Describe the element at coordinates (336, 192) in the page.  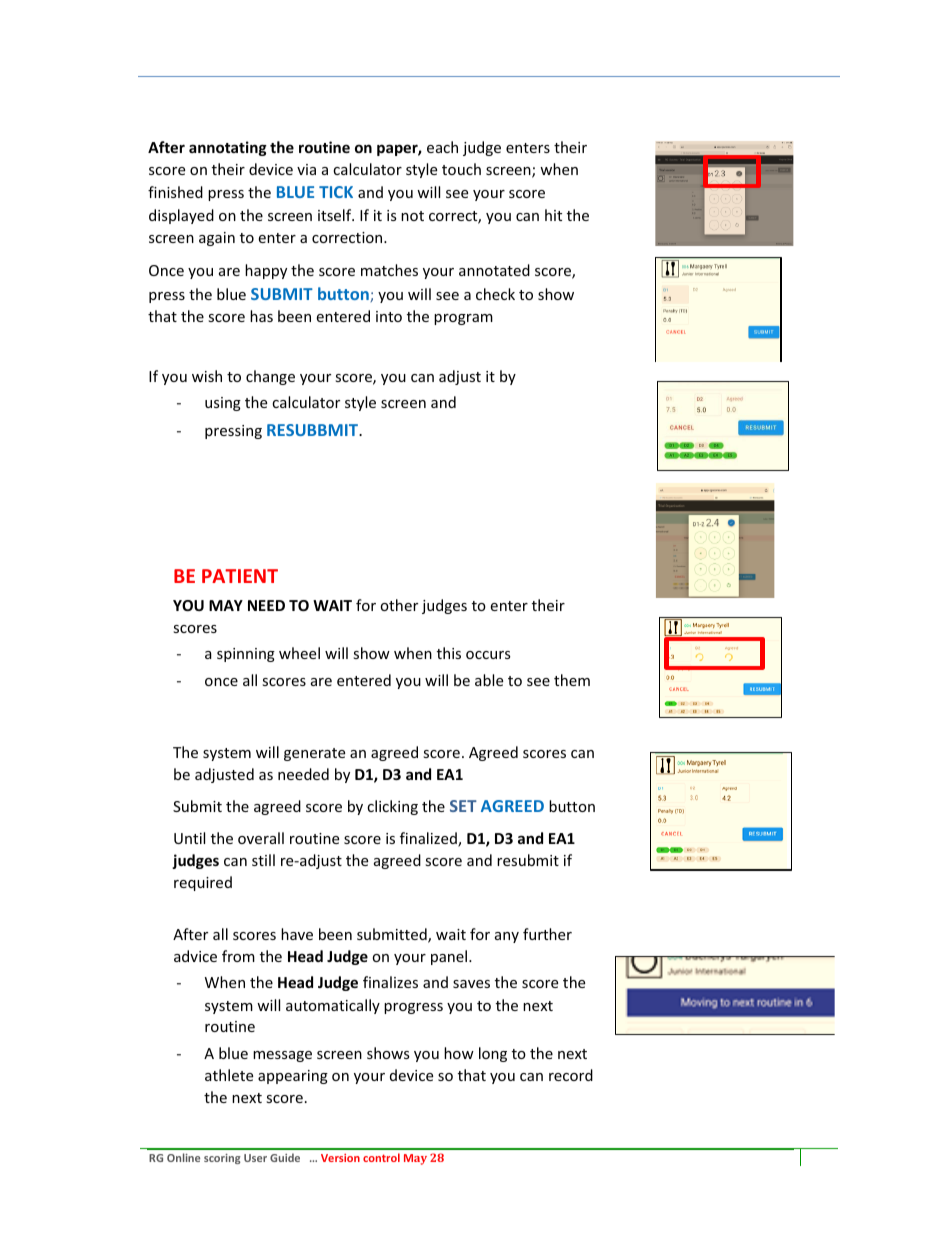
I see `TICK` at that location.
